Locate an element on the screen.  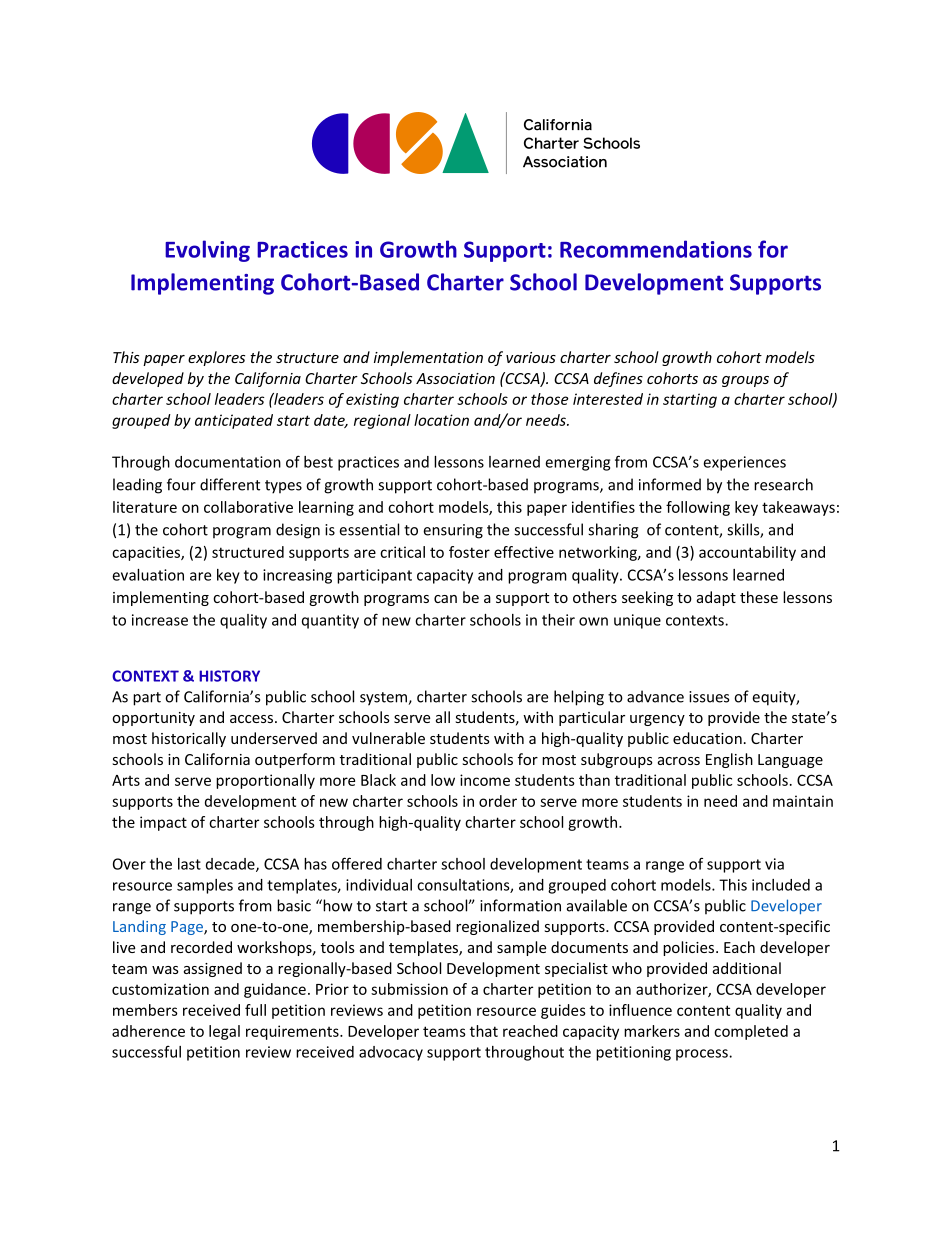
implementation is located at coordinates (428, 358).
